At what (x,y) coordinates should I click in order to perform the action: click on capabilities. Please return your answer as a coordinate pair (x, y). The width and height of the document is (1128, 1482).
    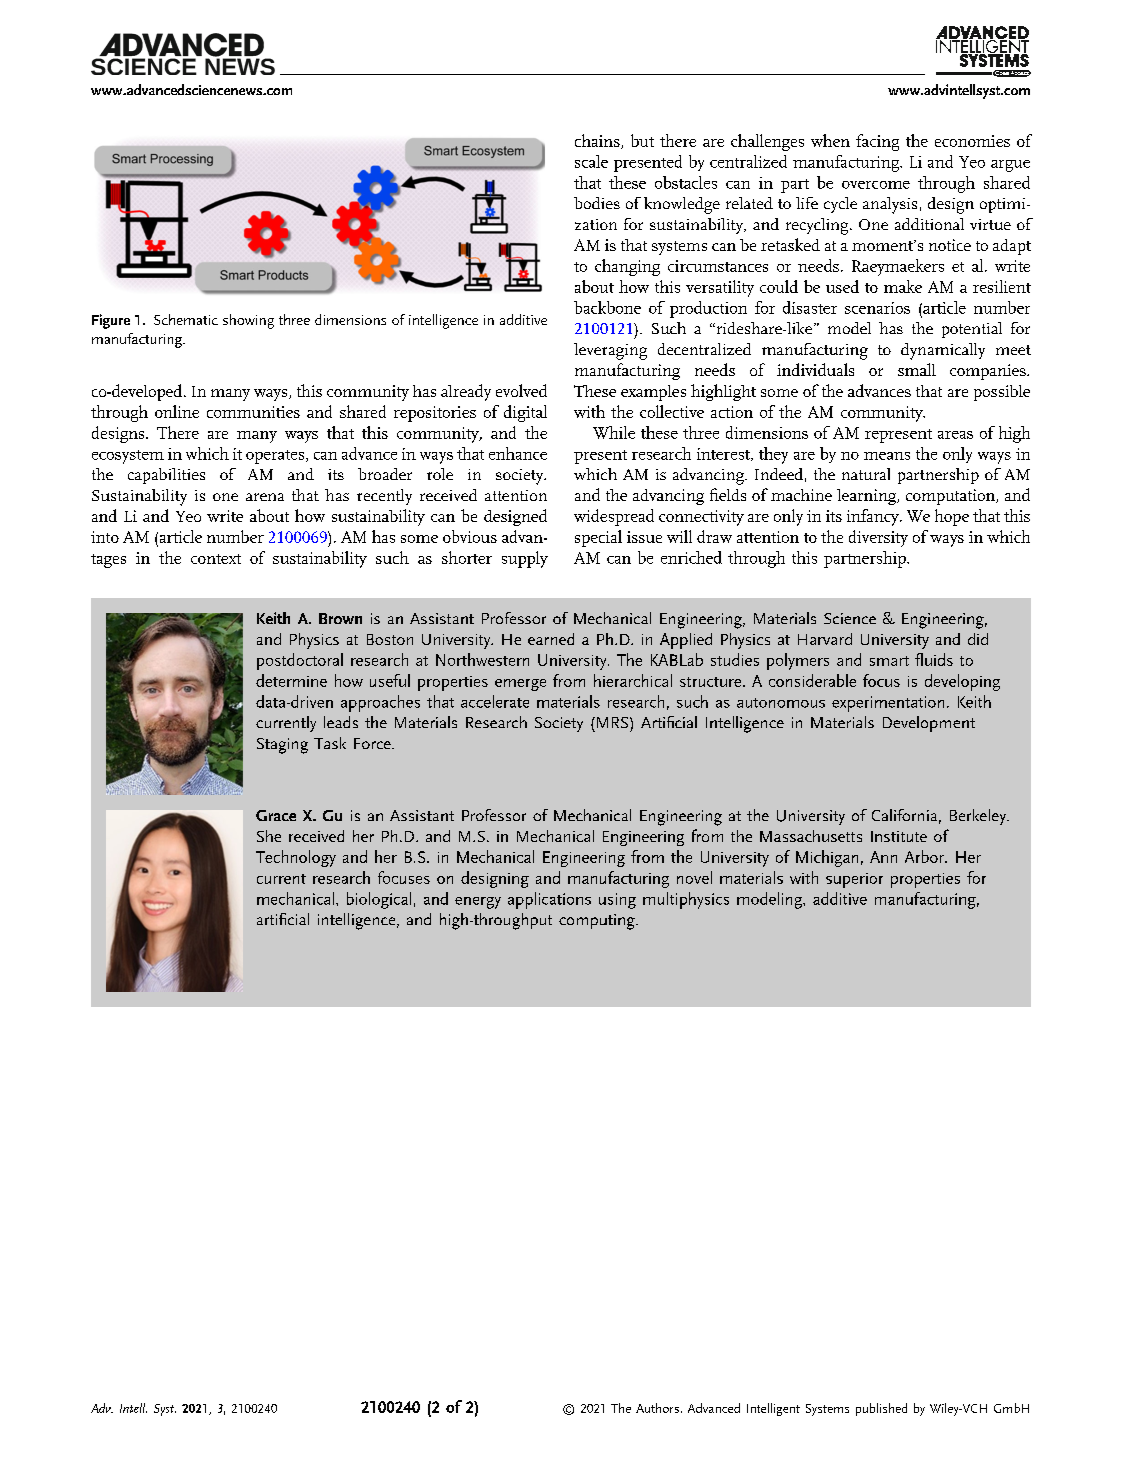
    Looking at the image, I should click on (166, 476).
